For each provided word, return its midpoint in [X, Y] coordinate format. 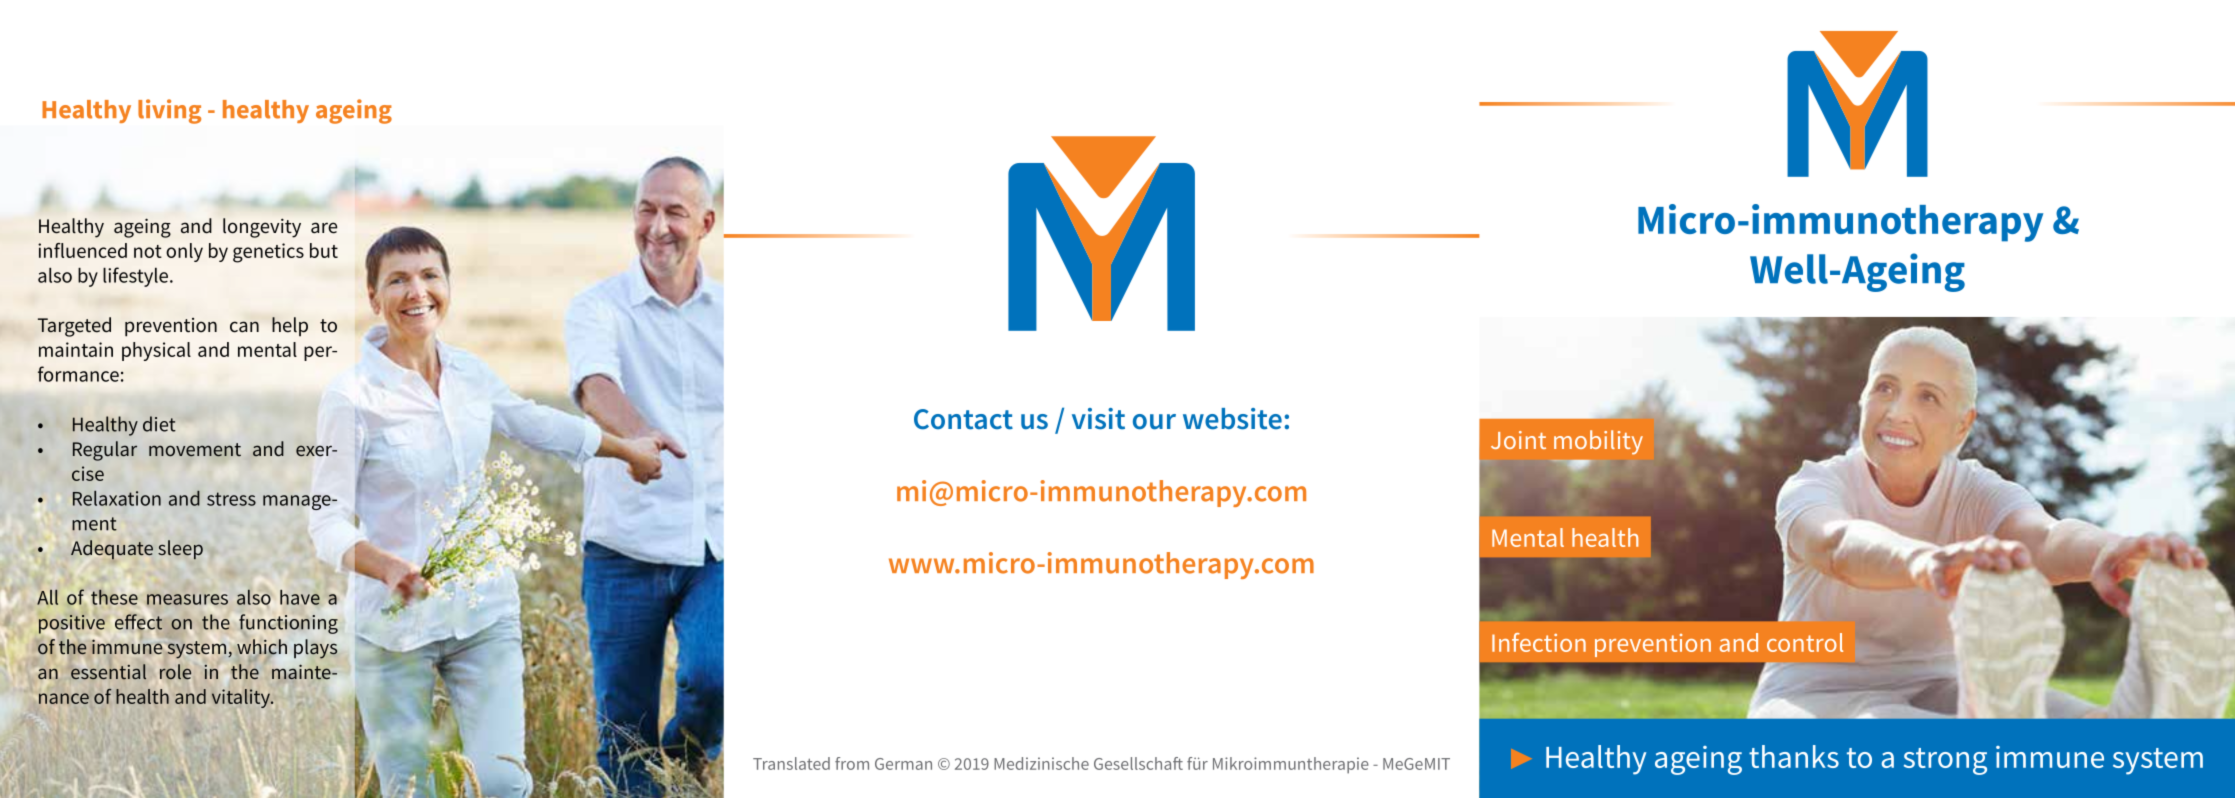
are [324, 228]
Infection [1539, 642]
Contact [963, 419]
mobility [1598, 442]
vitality [242, 698]
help [290, 327]
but [324, 250]
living [169, 111]
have [300, 597]
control [1805, 642]
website [1232, 419]
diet [159, 424]
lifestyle [135, 277]
